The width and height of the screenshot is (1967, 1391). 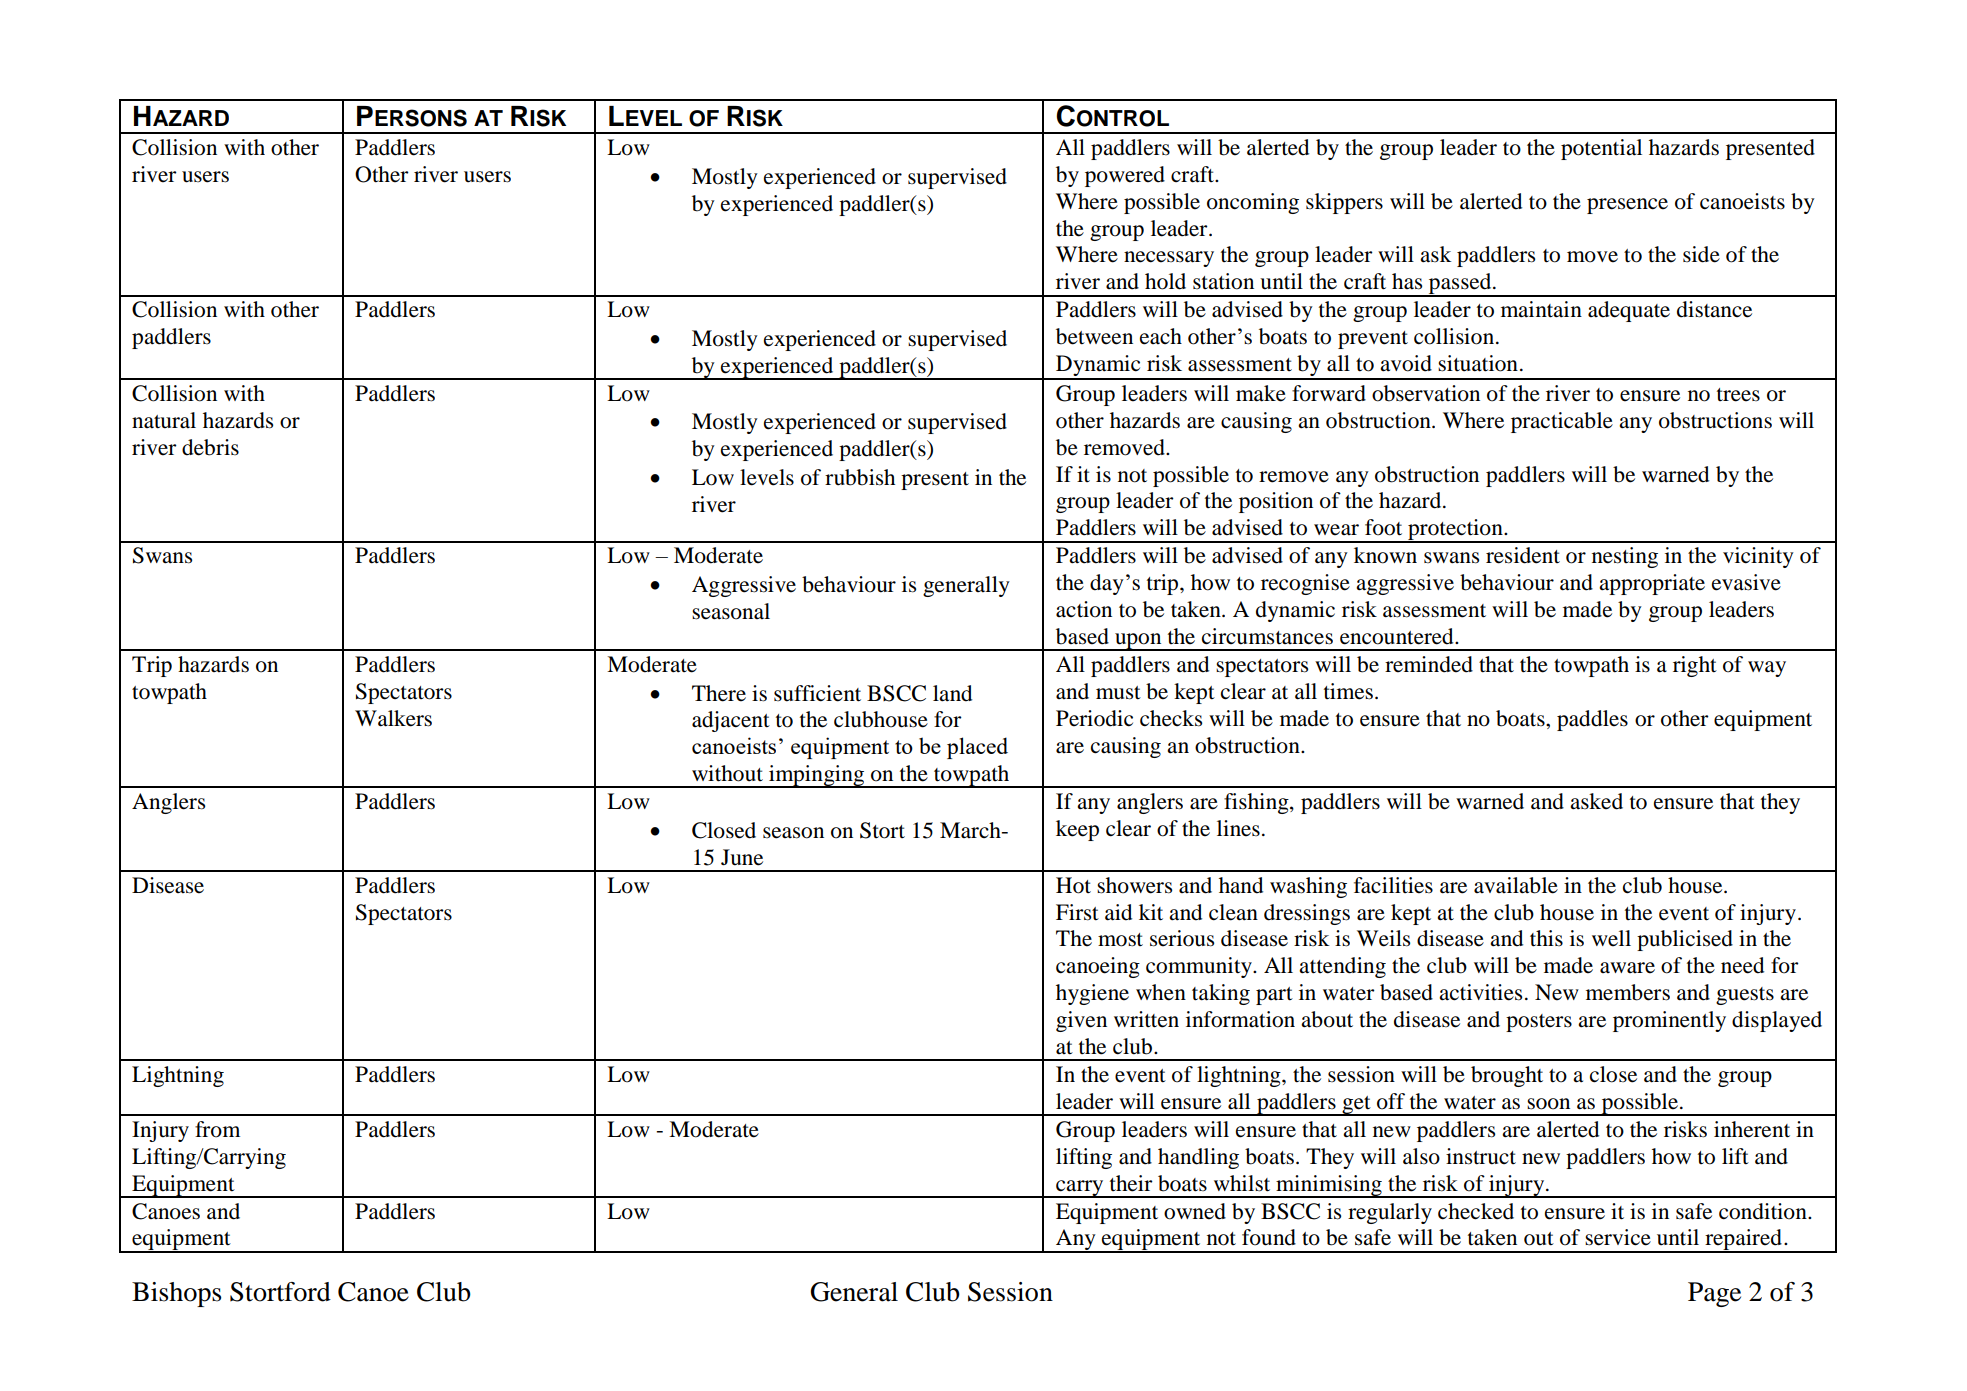 I want to click on placed, so click(x=977, y=748).
